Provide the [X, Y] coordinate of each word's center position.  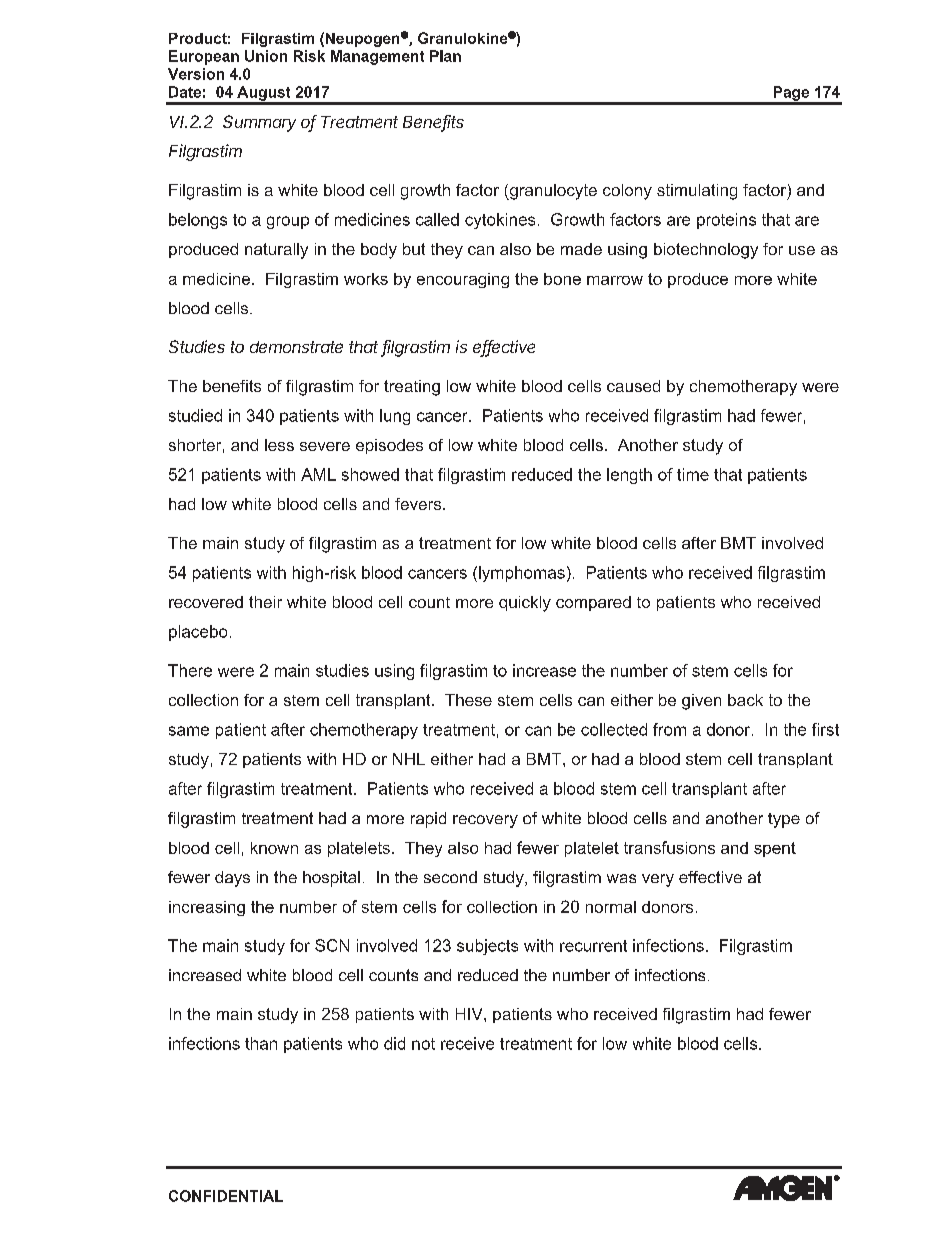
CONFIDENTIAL [226, 1196]
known [274, 848]
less [279, 445]
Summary [259, 123]
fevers [419, 504]
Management [377, 57]
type [784, 820]
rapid [428, 820]
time [693, 474]
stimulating [697, 192]
